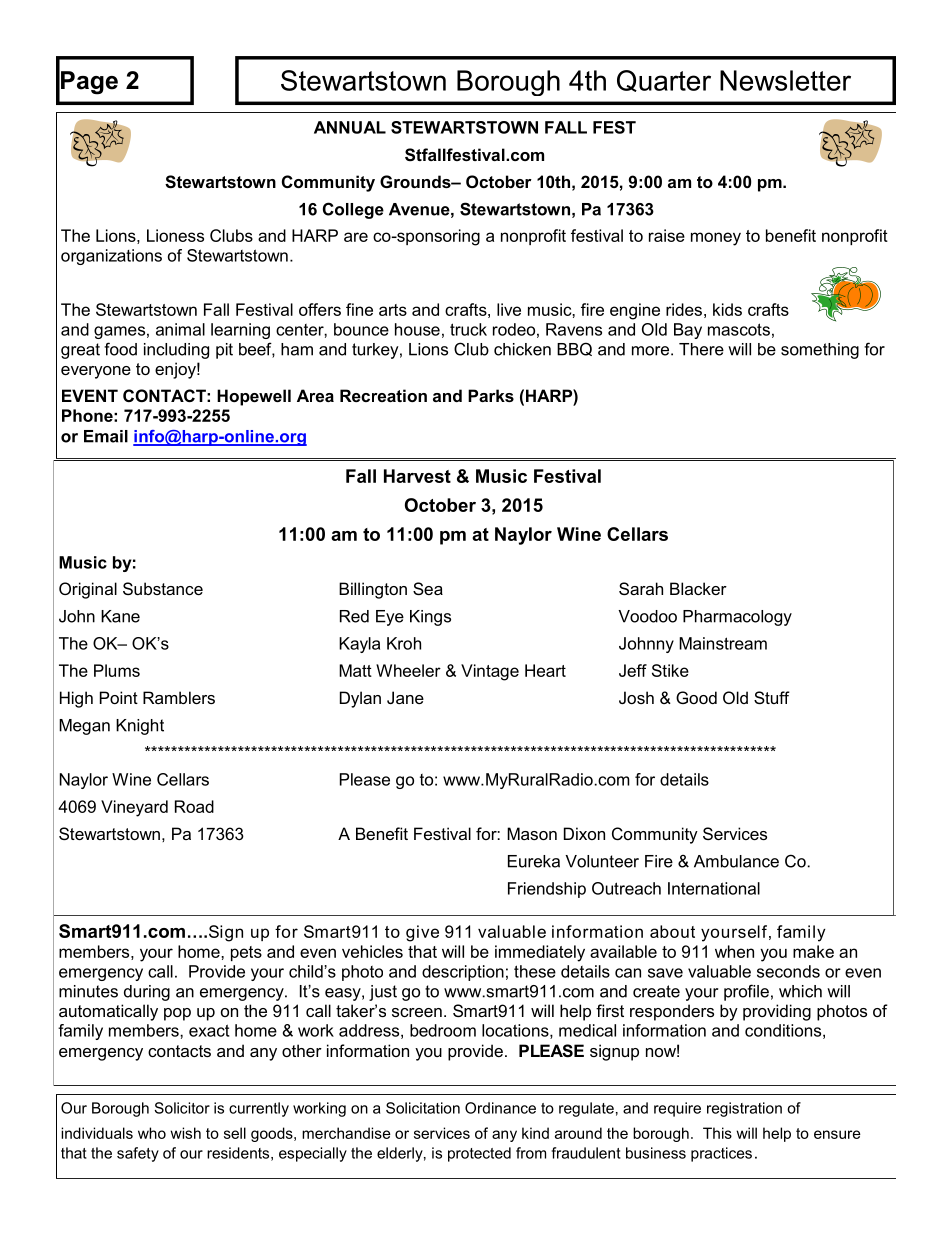 The height and width of the page is (1233, 952). I want to click on There, so click(701, 349).
